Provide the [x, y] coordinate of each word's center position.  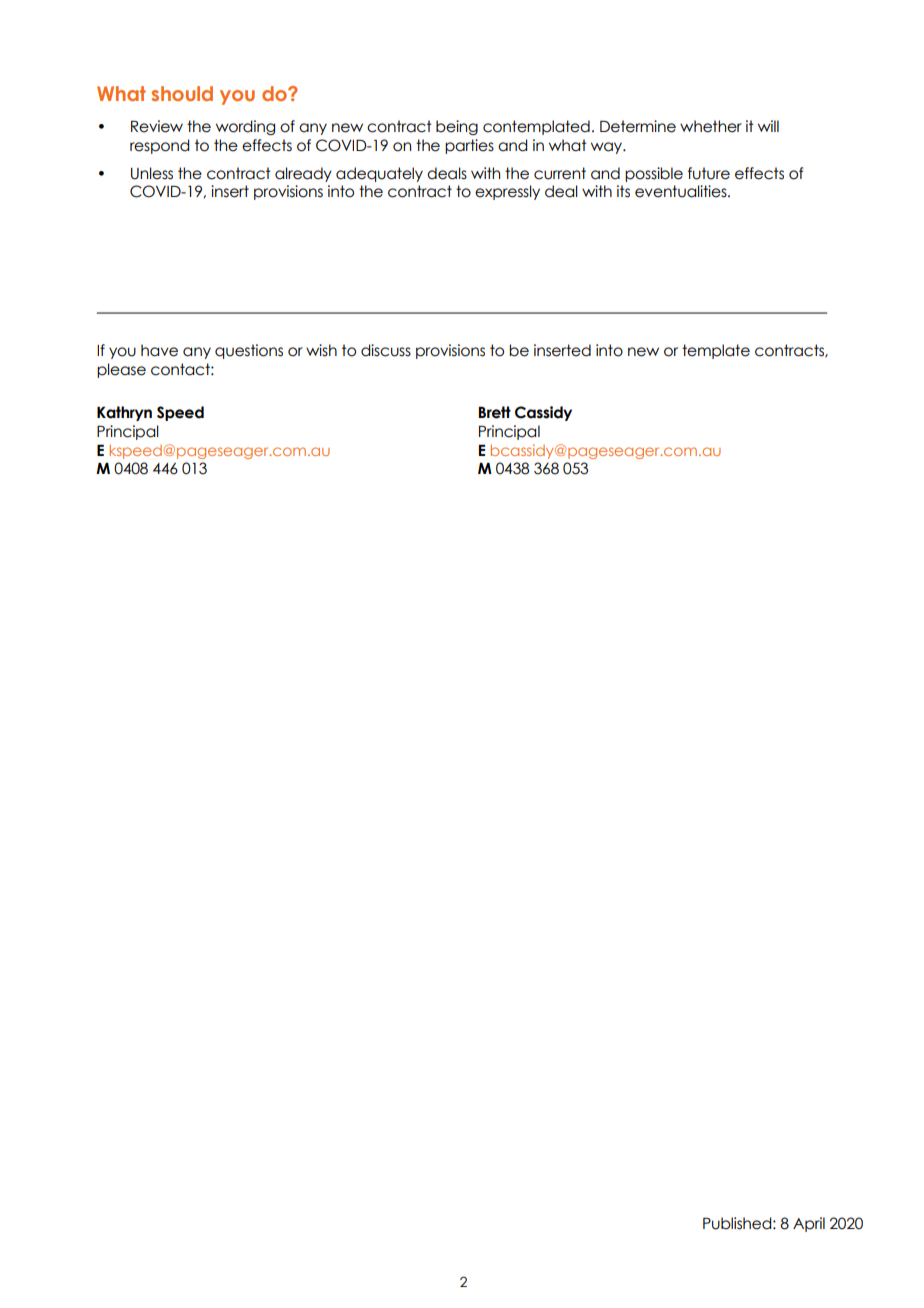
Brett [495, 412]
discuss [386, 350]
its [623, 191]
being [457, 127]
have [159, 350]
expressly [507, 192]
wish [321, 350]
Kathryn [124, 413]
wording [245, 127]
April [809, 1224]
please [121, 370]
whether [711, 126]
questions [249, 351]
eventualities [682, 191]
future [709, 173]
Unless [152, 173]
